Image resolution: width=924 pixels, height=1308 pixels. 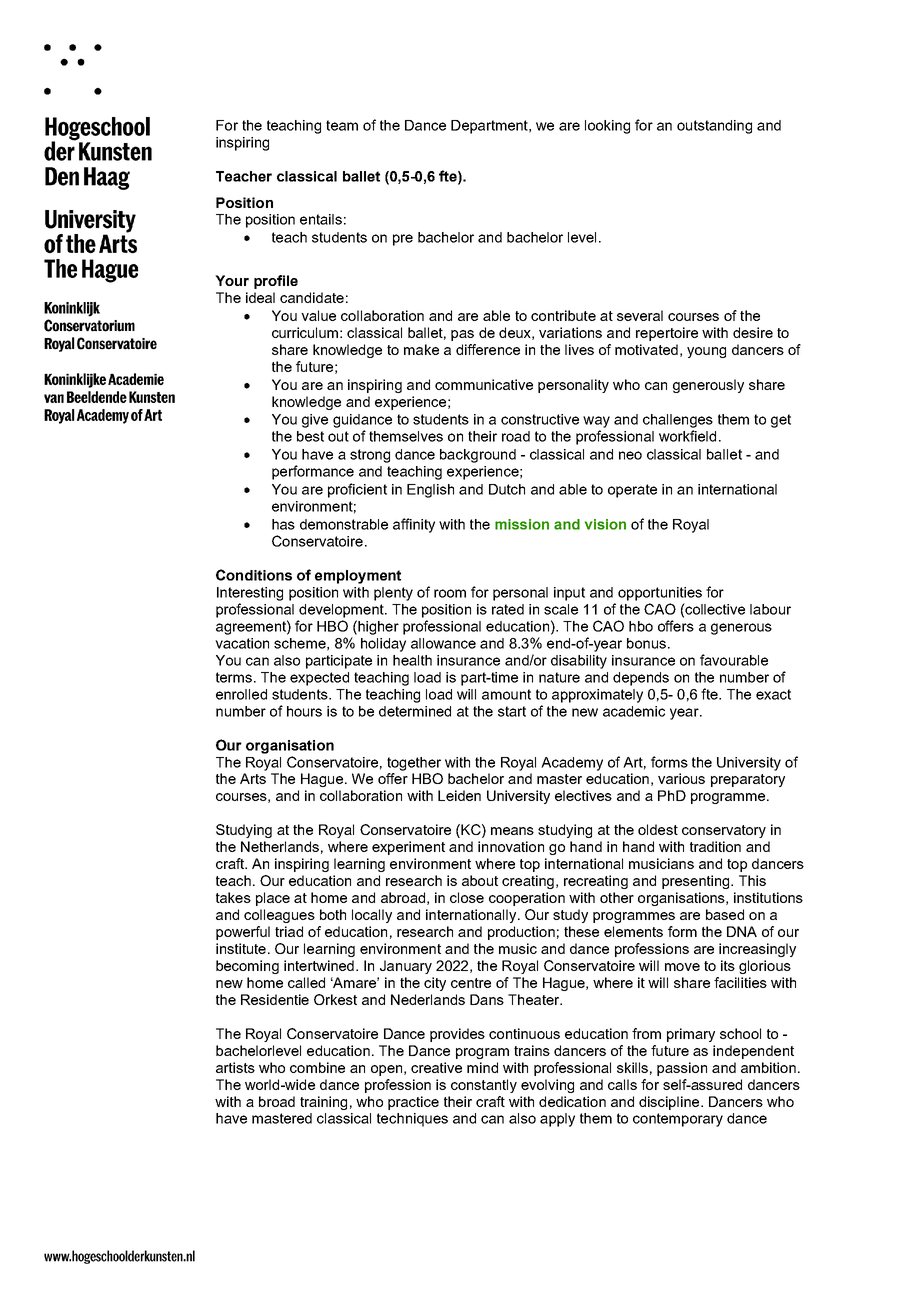 I want to click on Dutch, so click(x=507, y=489).
